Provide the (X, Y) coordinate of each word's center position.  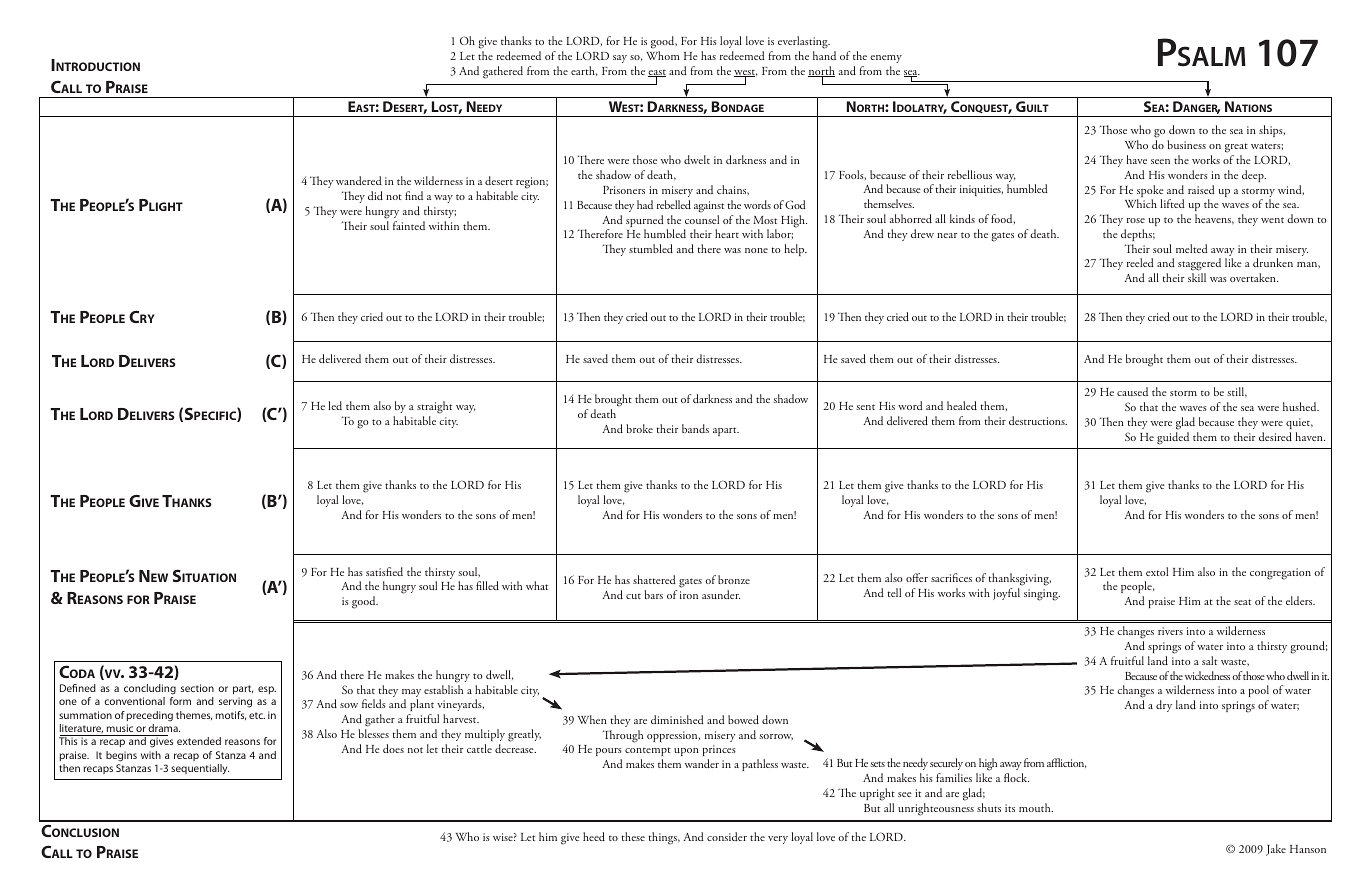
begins (121, 756)
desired (1275, 436)
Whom (663, 55)
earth (584, 71)
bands (695, 428)
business (1186, 144)
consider (727, 836)
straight (434, 409)
